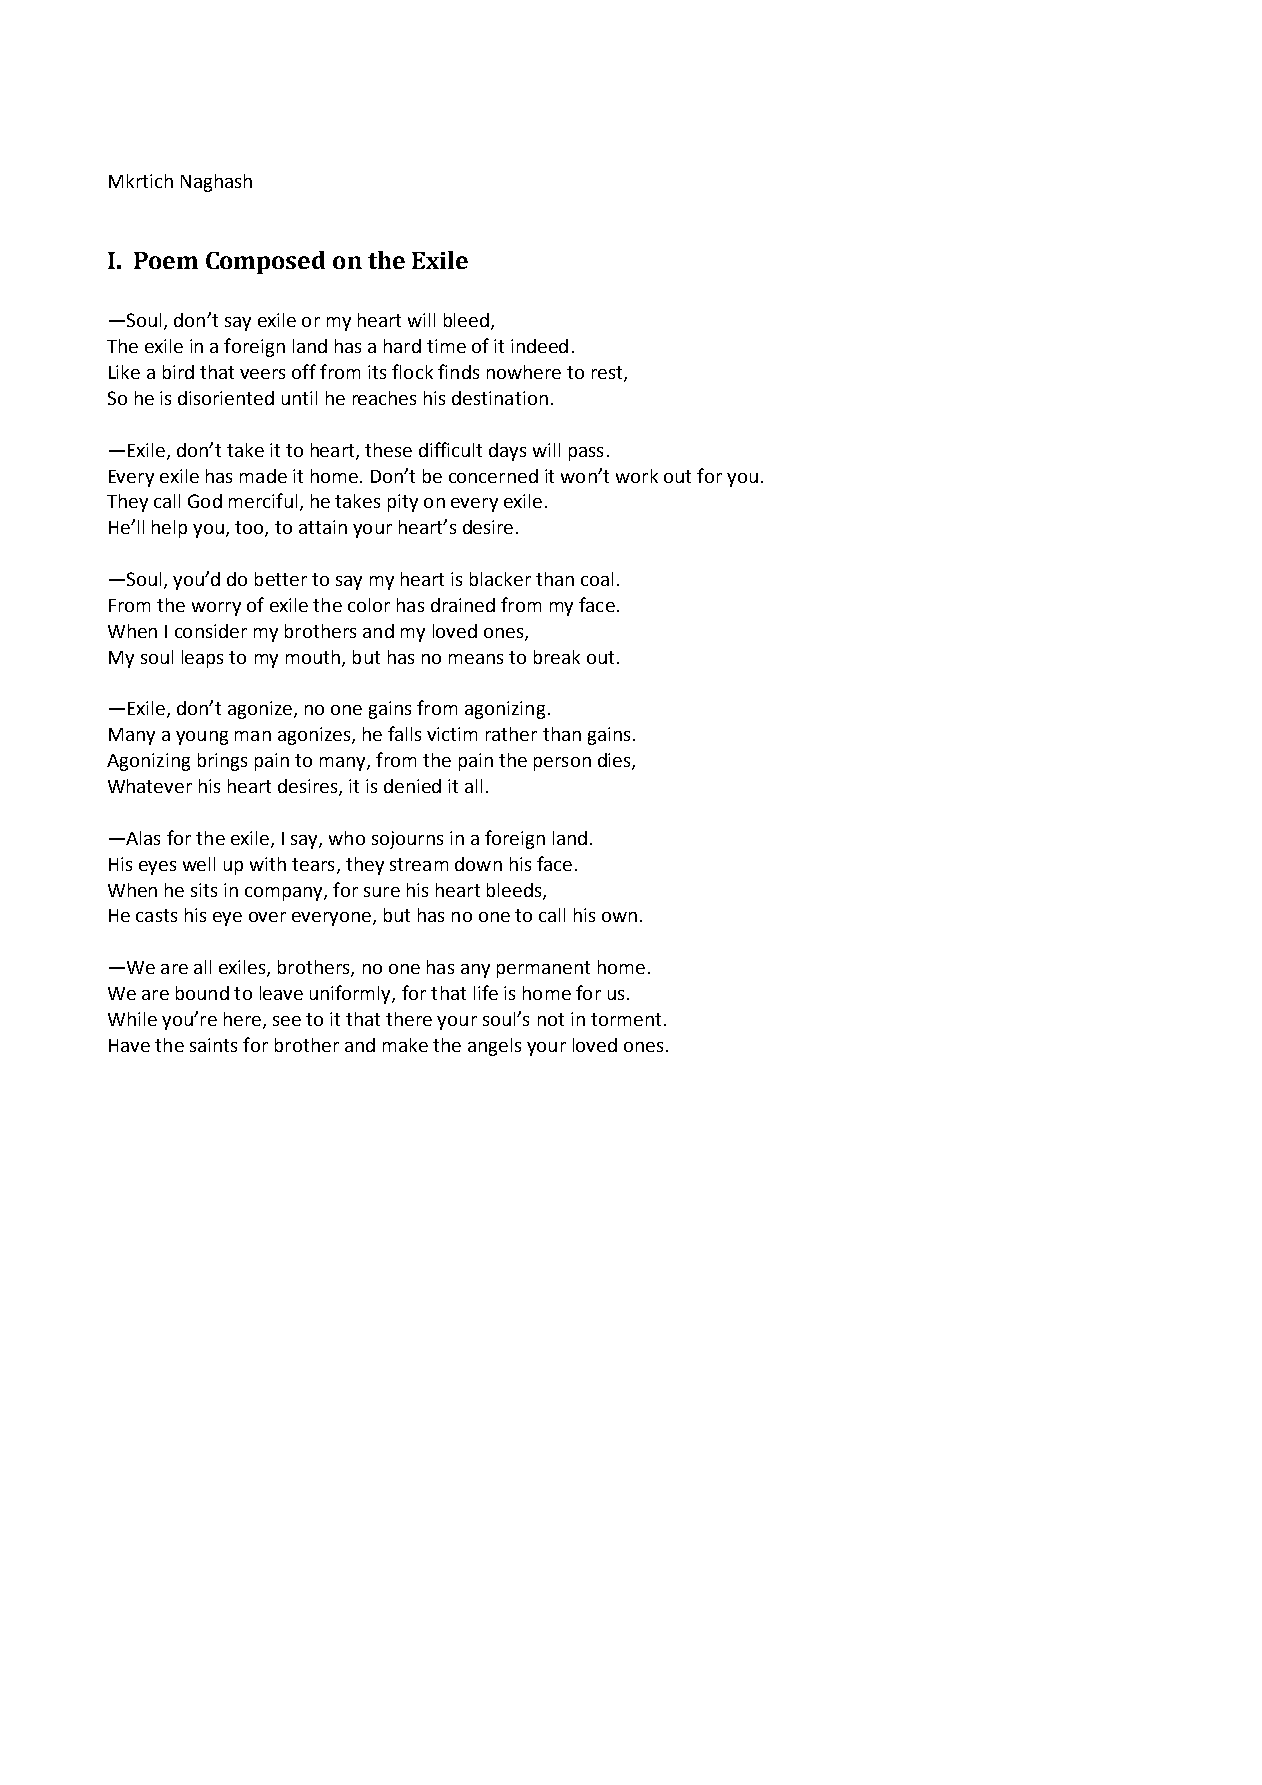 Image resolution: width=1262 pixels, height=1785 pixels. Describe the element at coordinates (166, 260) in the screenshot. I see `Poem` at that location.
